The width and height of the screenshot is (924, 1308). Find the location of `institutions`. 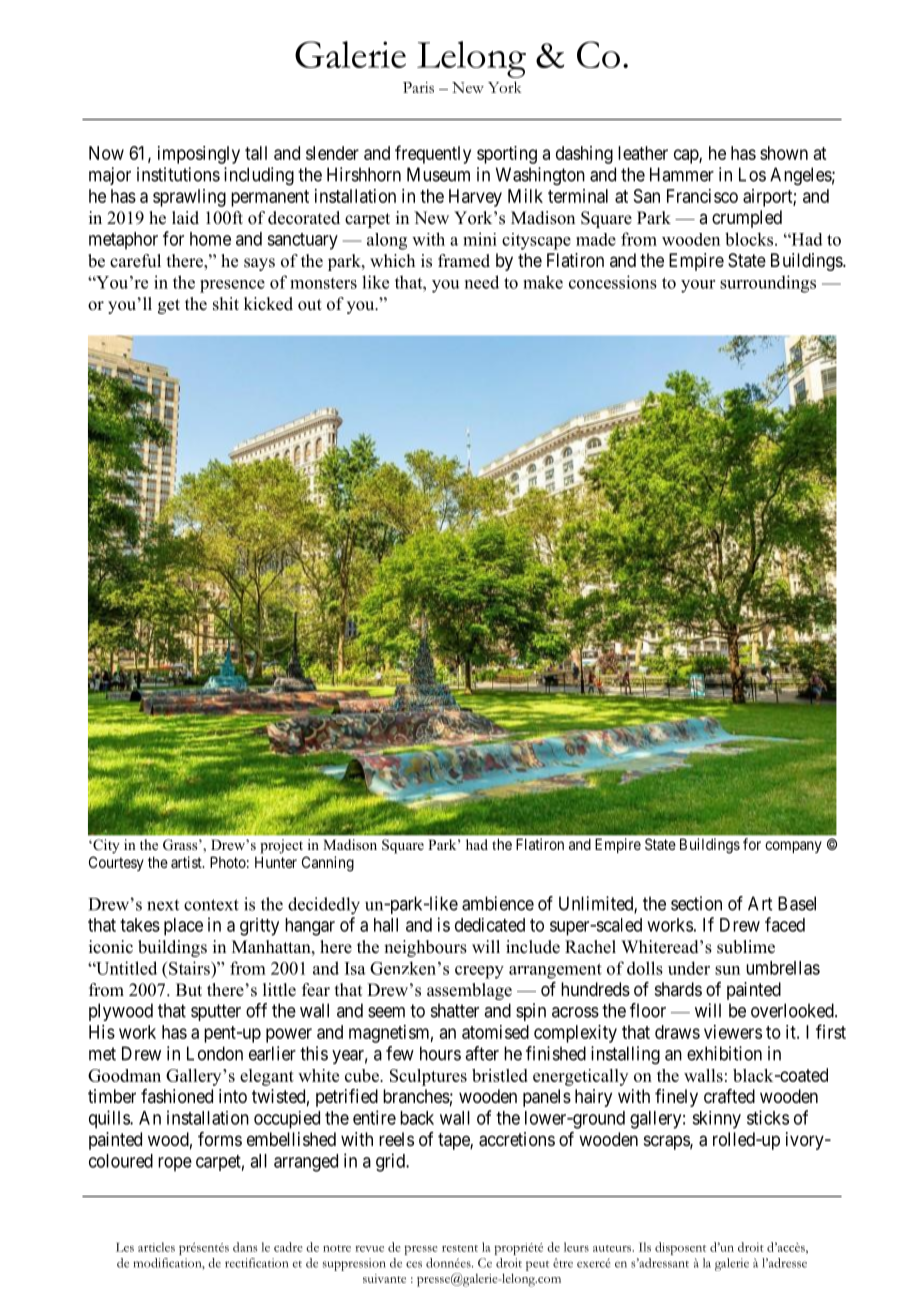

institutions is located at coordinates (178, 174).
